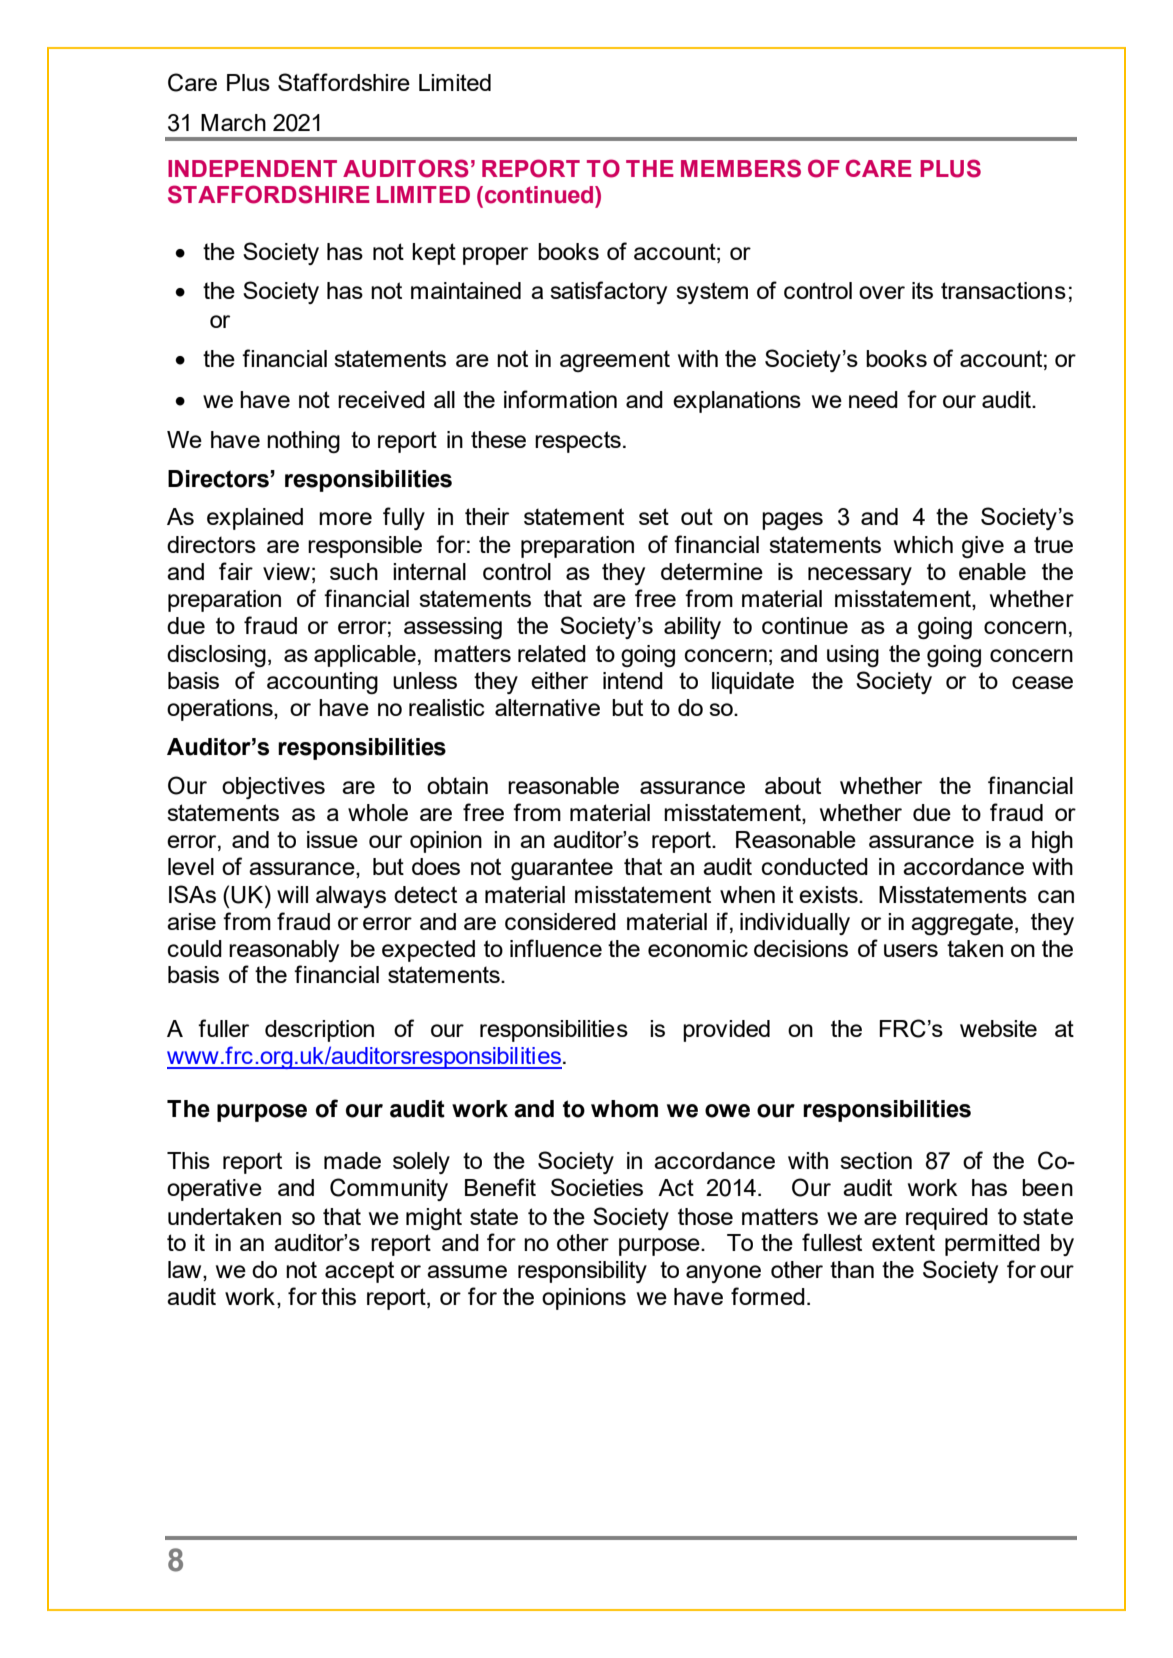 This screenshot has height=1658, width=1173. What do you see at coordinates (963, 924) in the screenshot?
I see `aggregate` at bounding box center [963, 924].
